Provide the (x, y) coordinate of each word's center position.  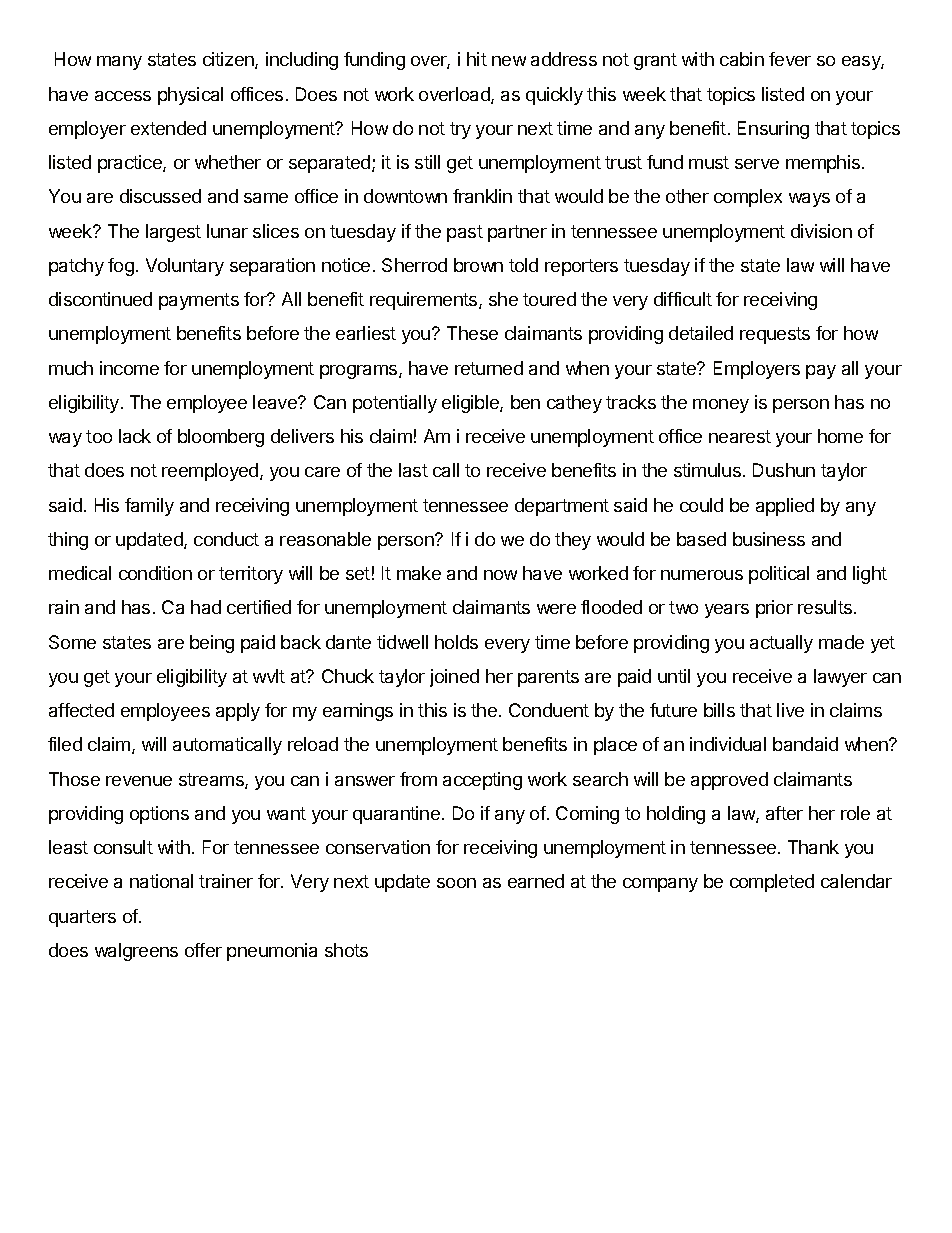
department (562, 507)
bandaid (805, 744)
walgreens (136, 952)
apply (238, 712)
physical (190, 96)
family (149, 507)
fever (790, 59)
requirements (425, 301)
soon (456, 883)
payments (199, 301)
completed (772, 883)
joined (454, 678)
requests (775, 335)
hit (477, 59)
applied (785, 507)
